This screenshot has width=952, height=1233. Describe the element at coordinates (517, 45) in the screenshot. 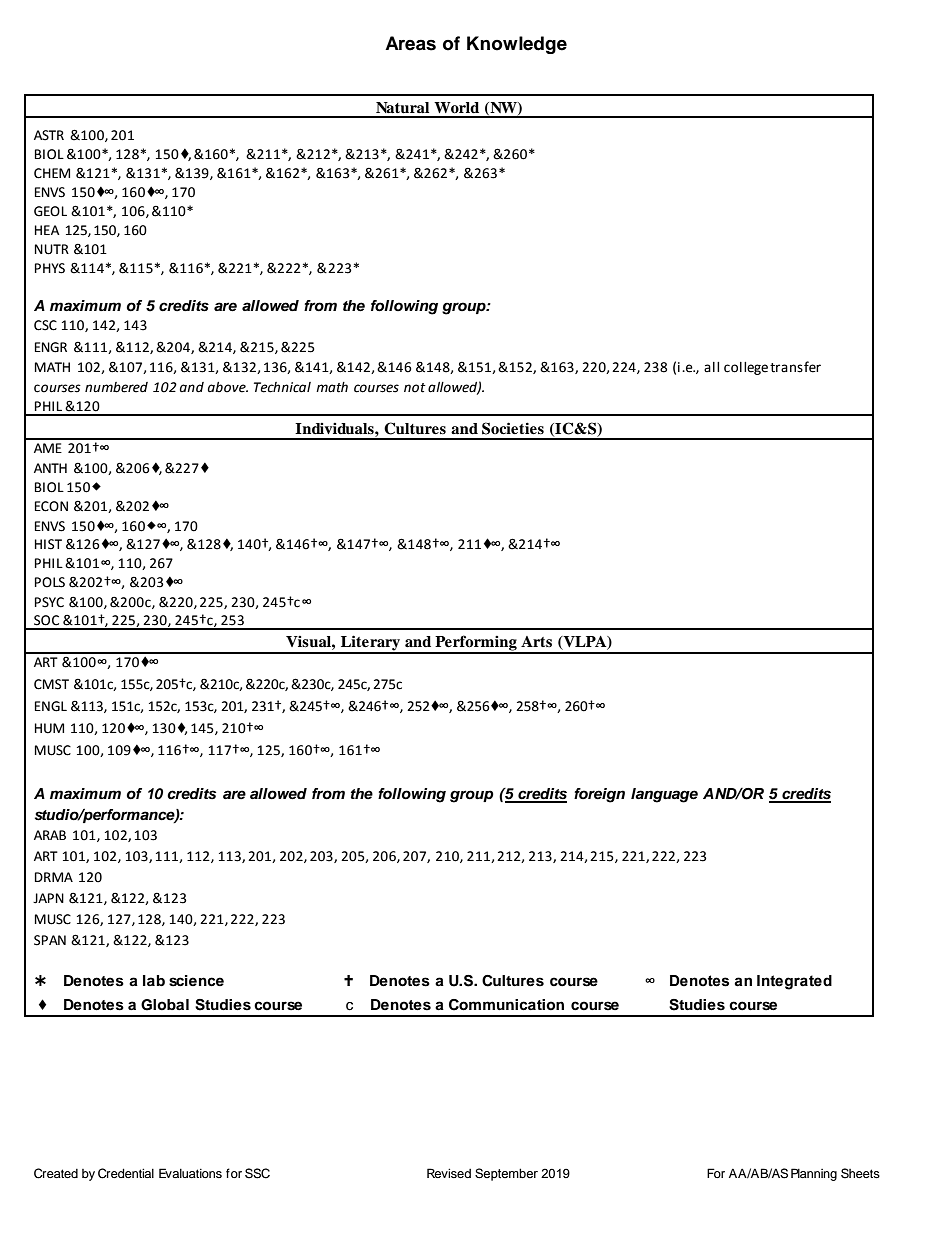

I see `Knowledge` at that location.
